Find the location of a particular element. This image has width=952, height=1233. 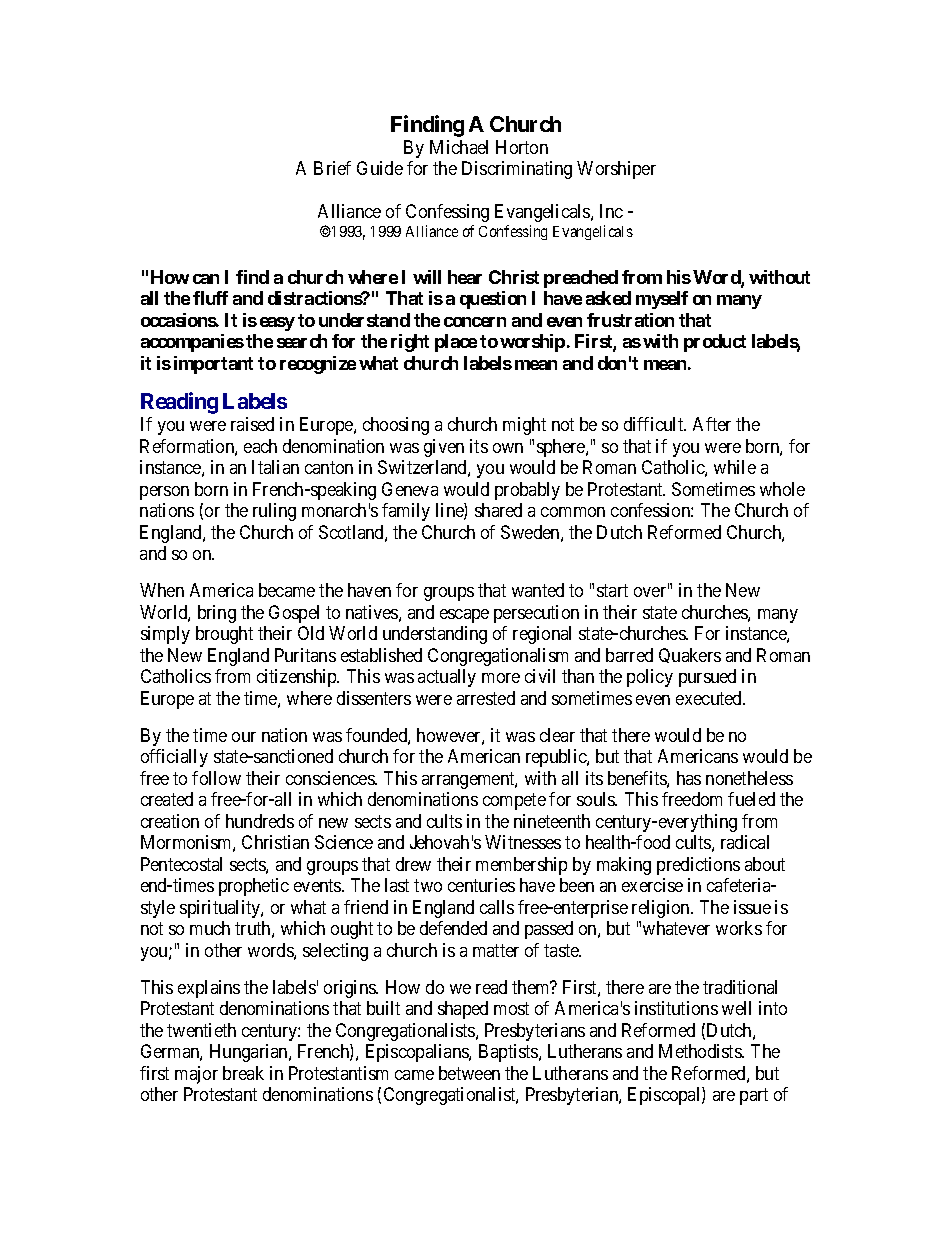

Methodists is located at coordinates (701, 1051).
